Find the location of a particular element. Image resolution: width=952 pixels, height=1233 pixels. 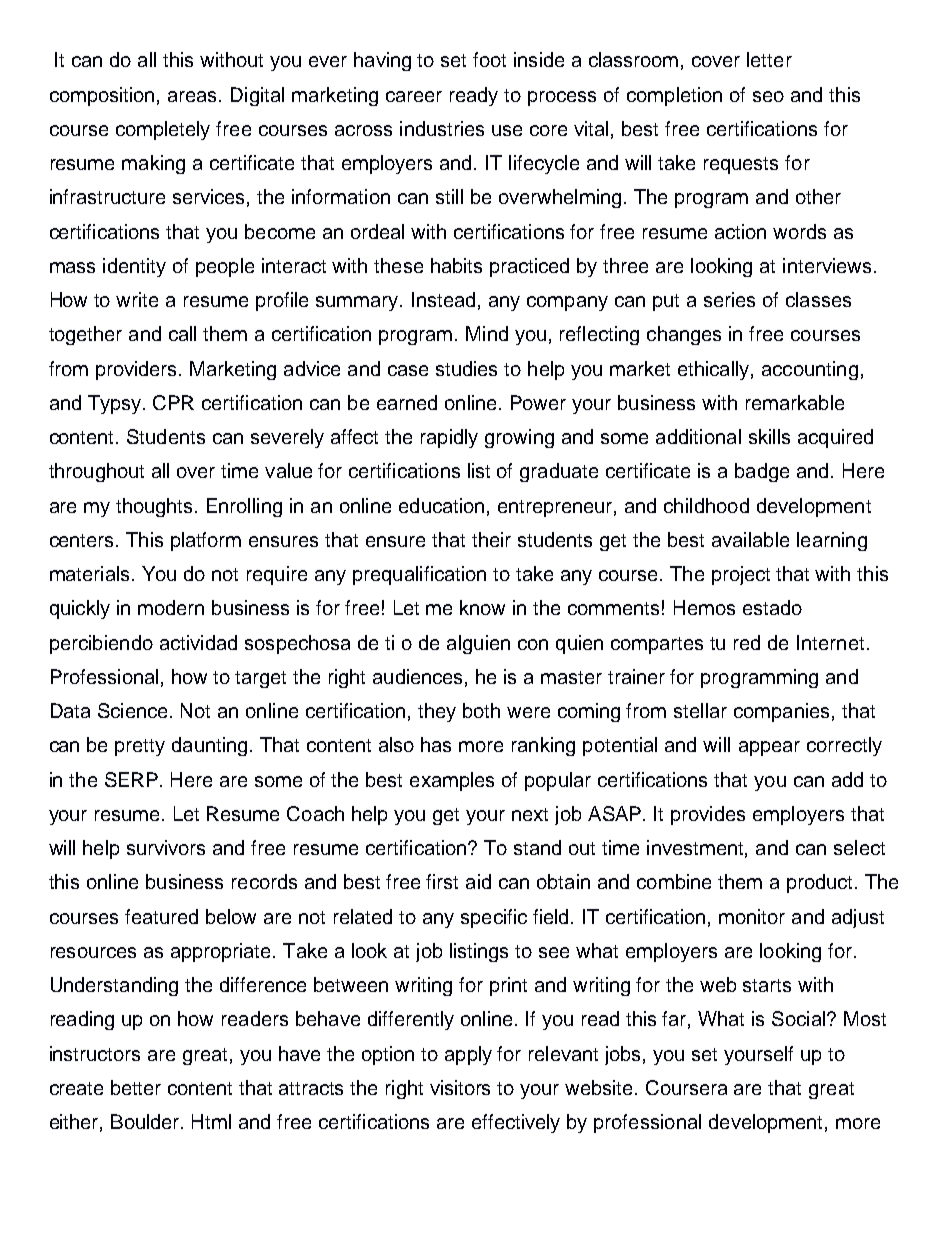

seo is located at coordinates (768, 96).
